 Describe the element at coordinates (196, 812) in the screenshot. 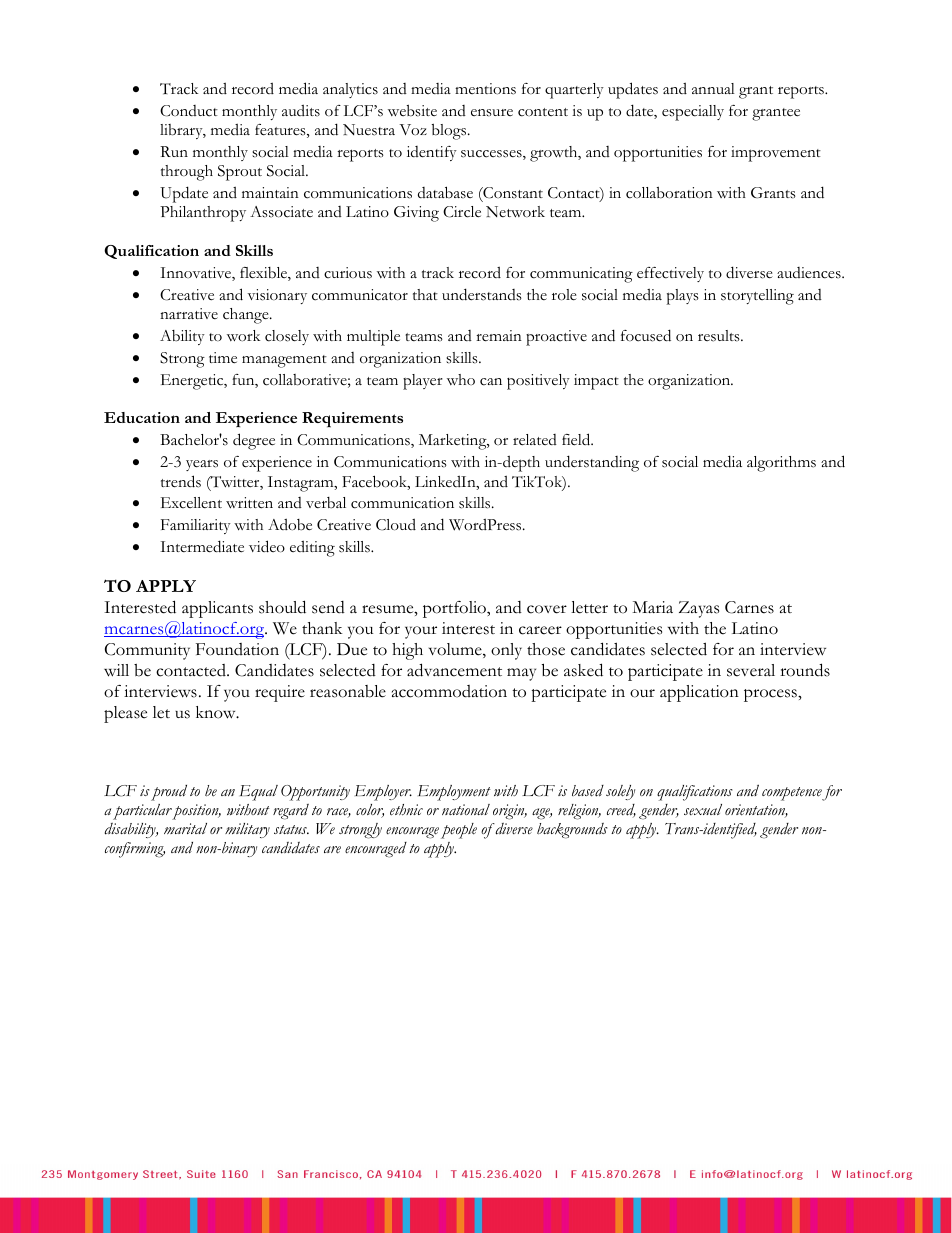

I see `position` at that location.
